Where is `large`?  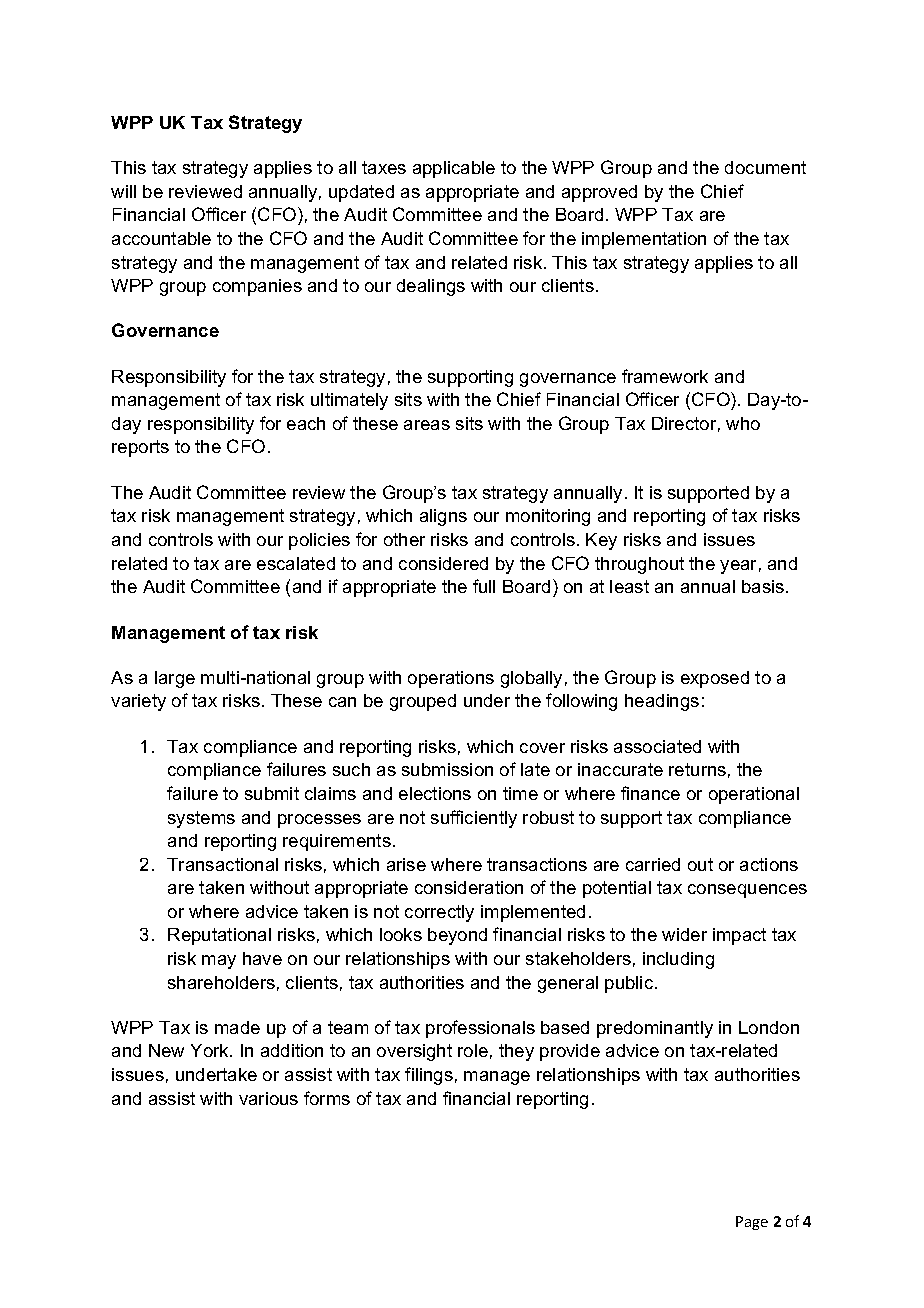
large is located at coordinates (175, 679).
